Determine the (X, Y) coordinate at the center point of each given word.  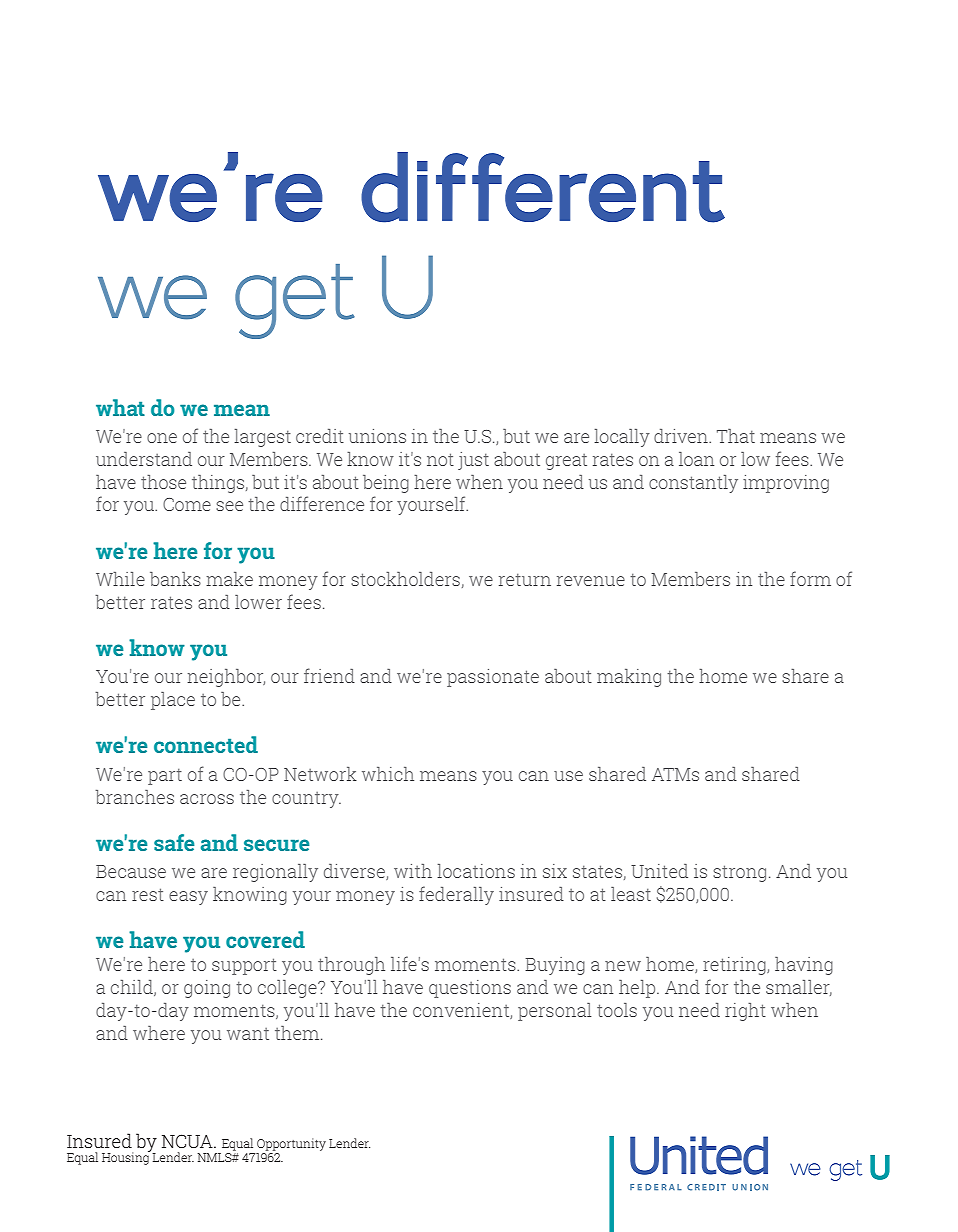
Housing (126, 1157)
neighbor (226, 678)
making (629, 678)
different (543, 187)
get (295, 301)
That (736, 436)
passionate (493, 678)
